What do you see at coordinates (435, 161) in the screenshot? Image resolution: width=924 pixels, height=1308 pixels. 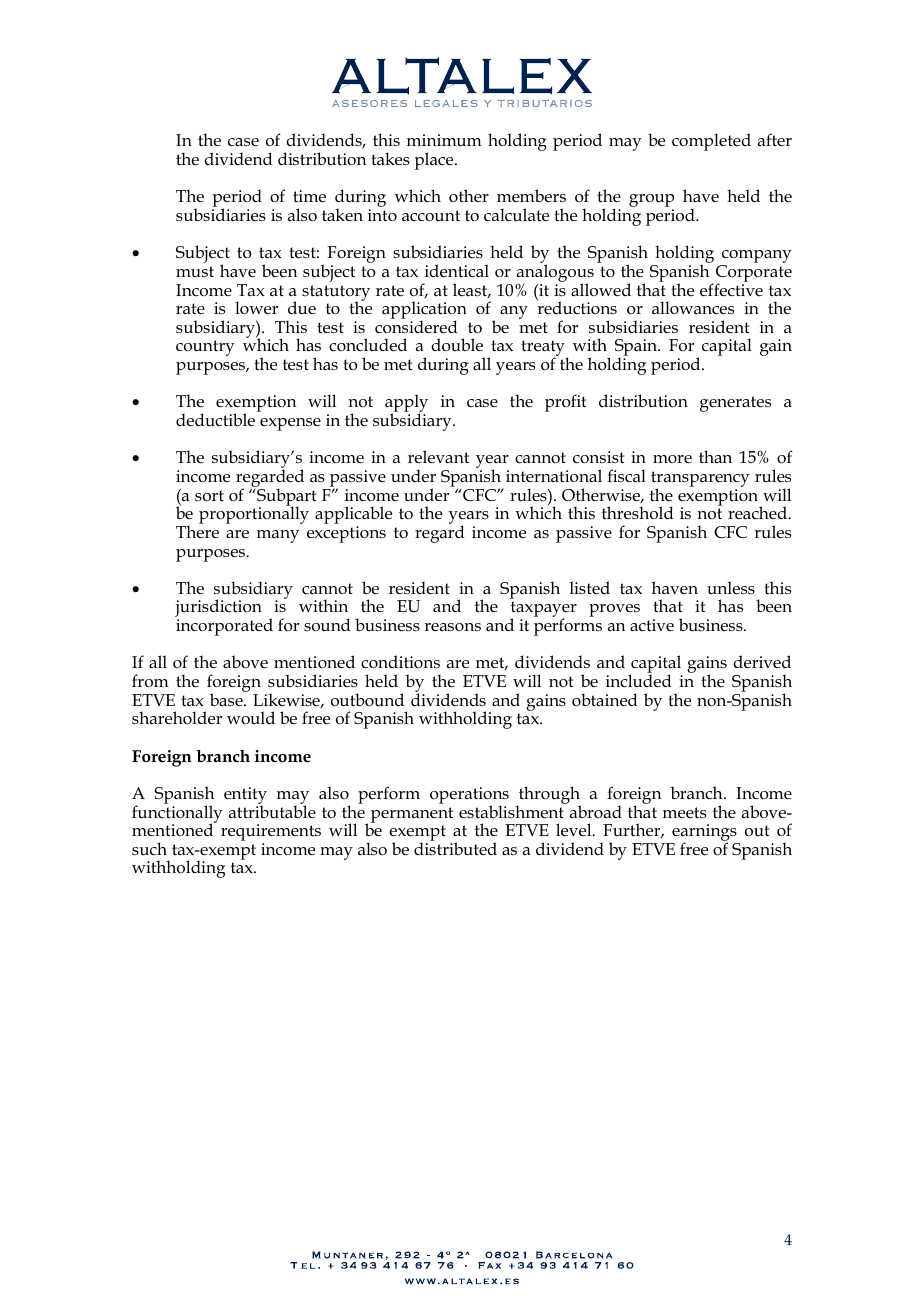 I see `place` at bounding box center [435, 161].
